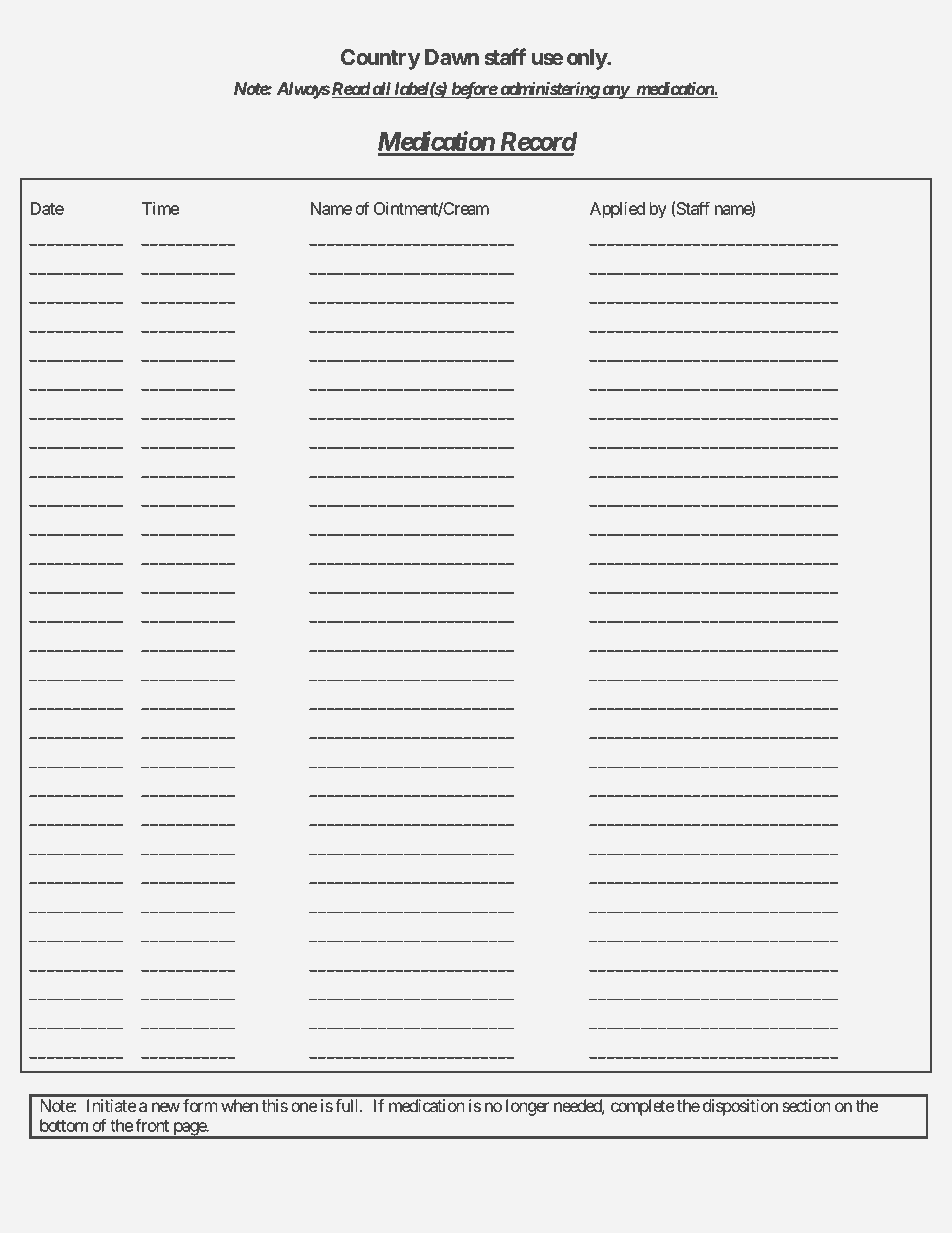 The height and width of the image is (1233, 952). Describe the element at coordinates (452, 57) in the image. I see `Dawn` at that location.
